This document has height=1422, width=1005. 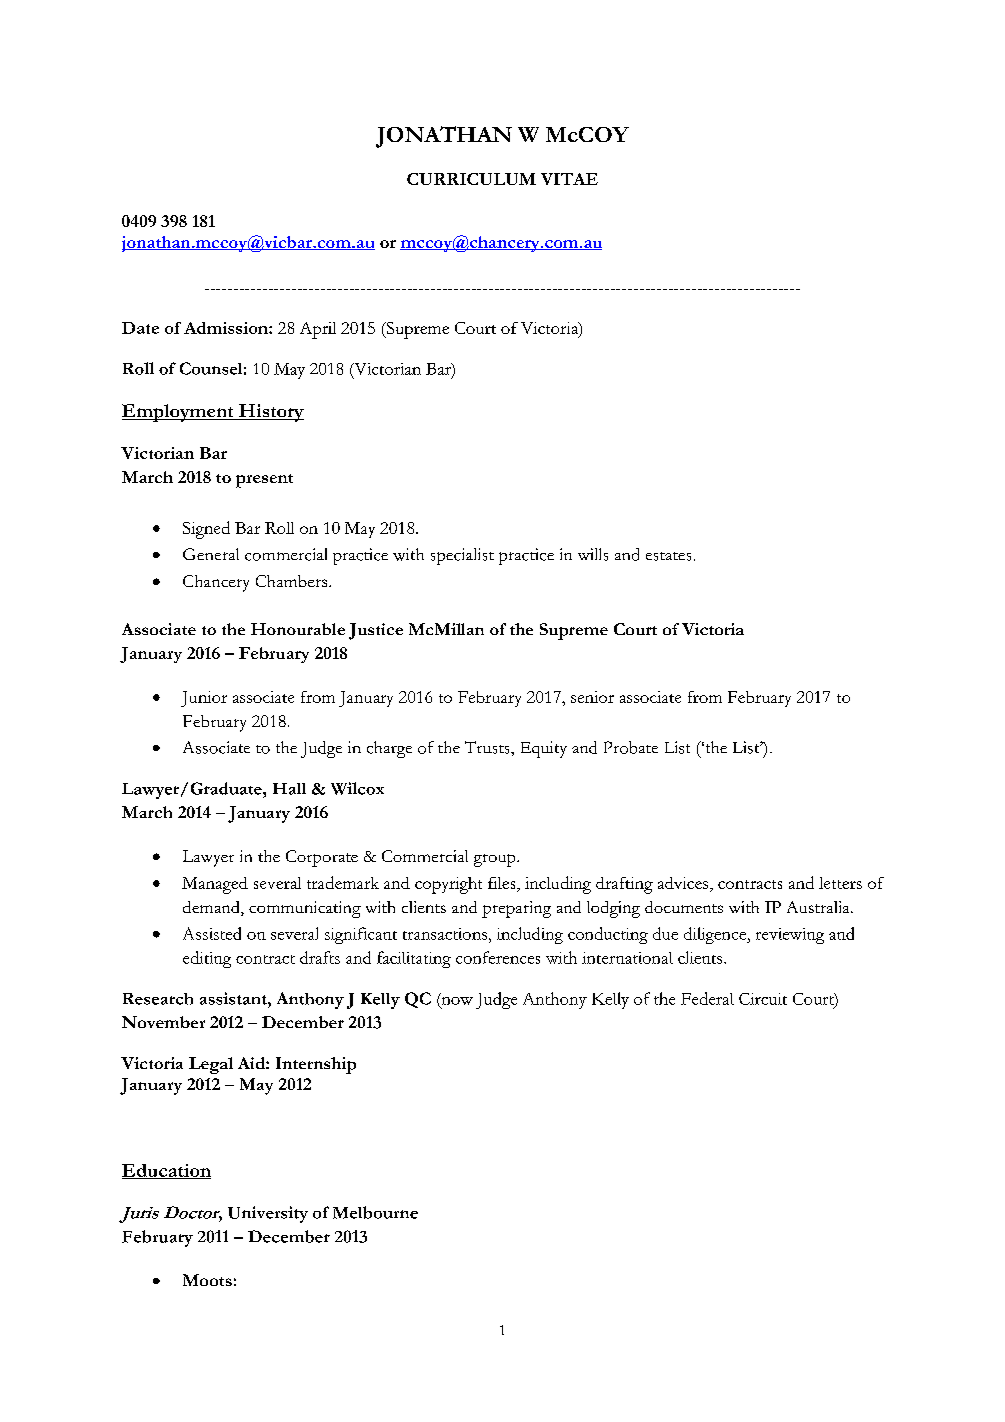 I want to click on VITAE, so click(x=569, y=179).
